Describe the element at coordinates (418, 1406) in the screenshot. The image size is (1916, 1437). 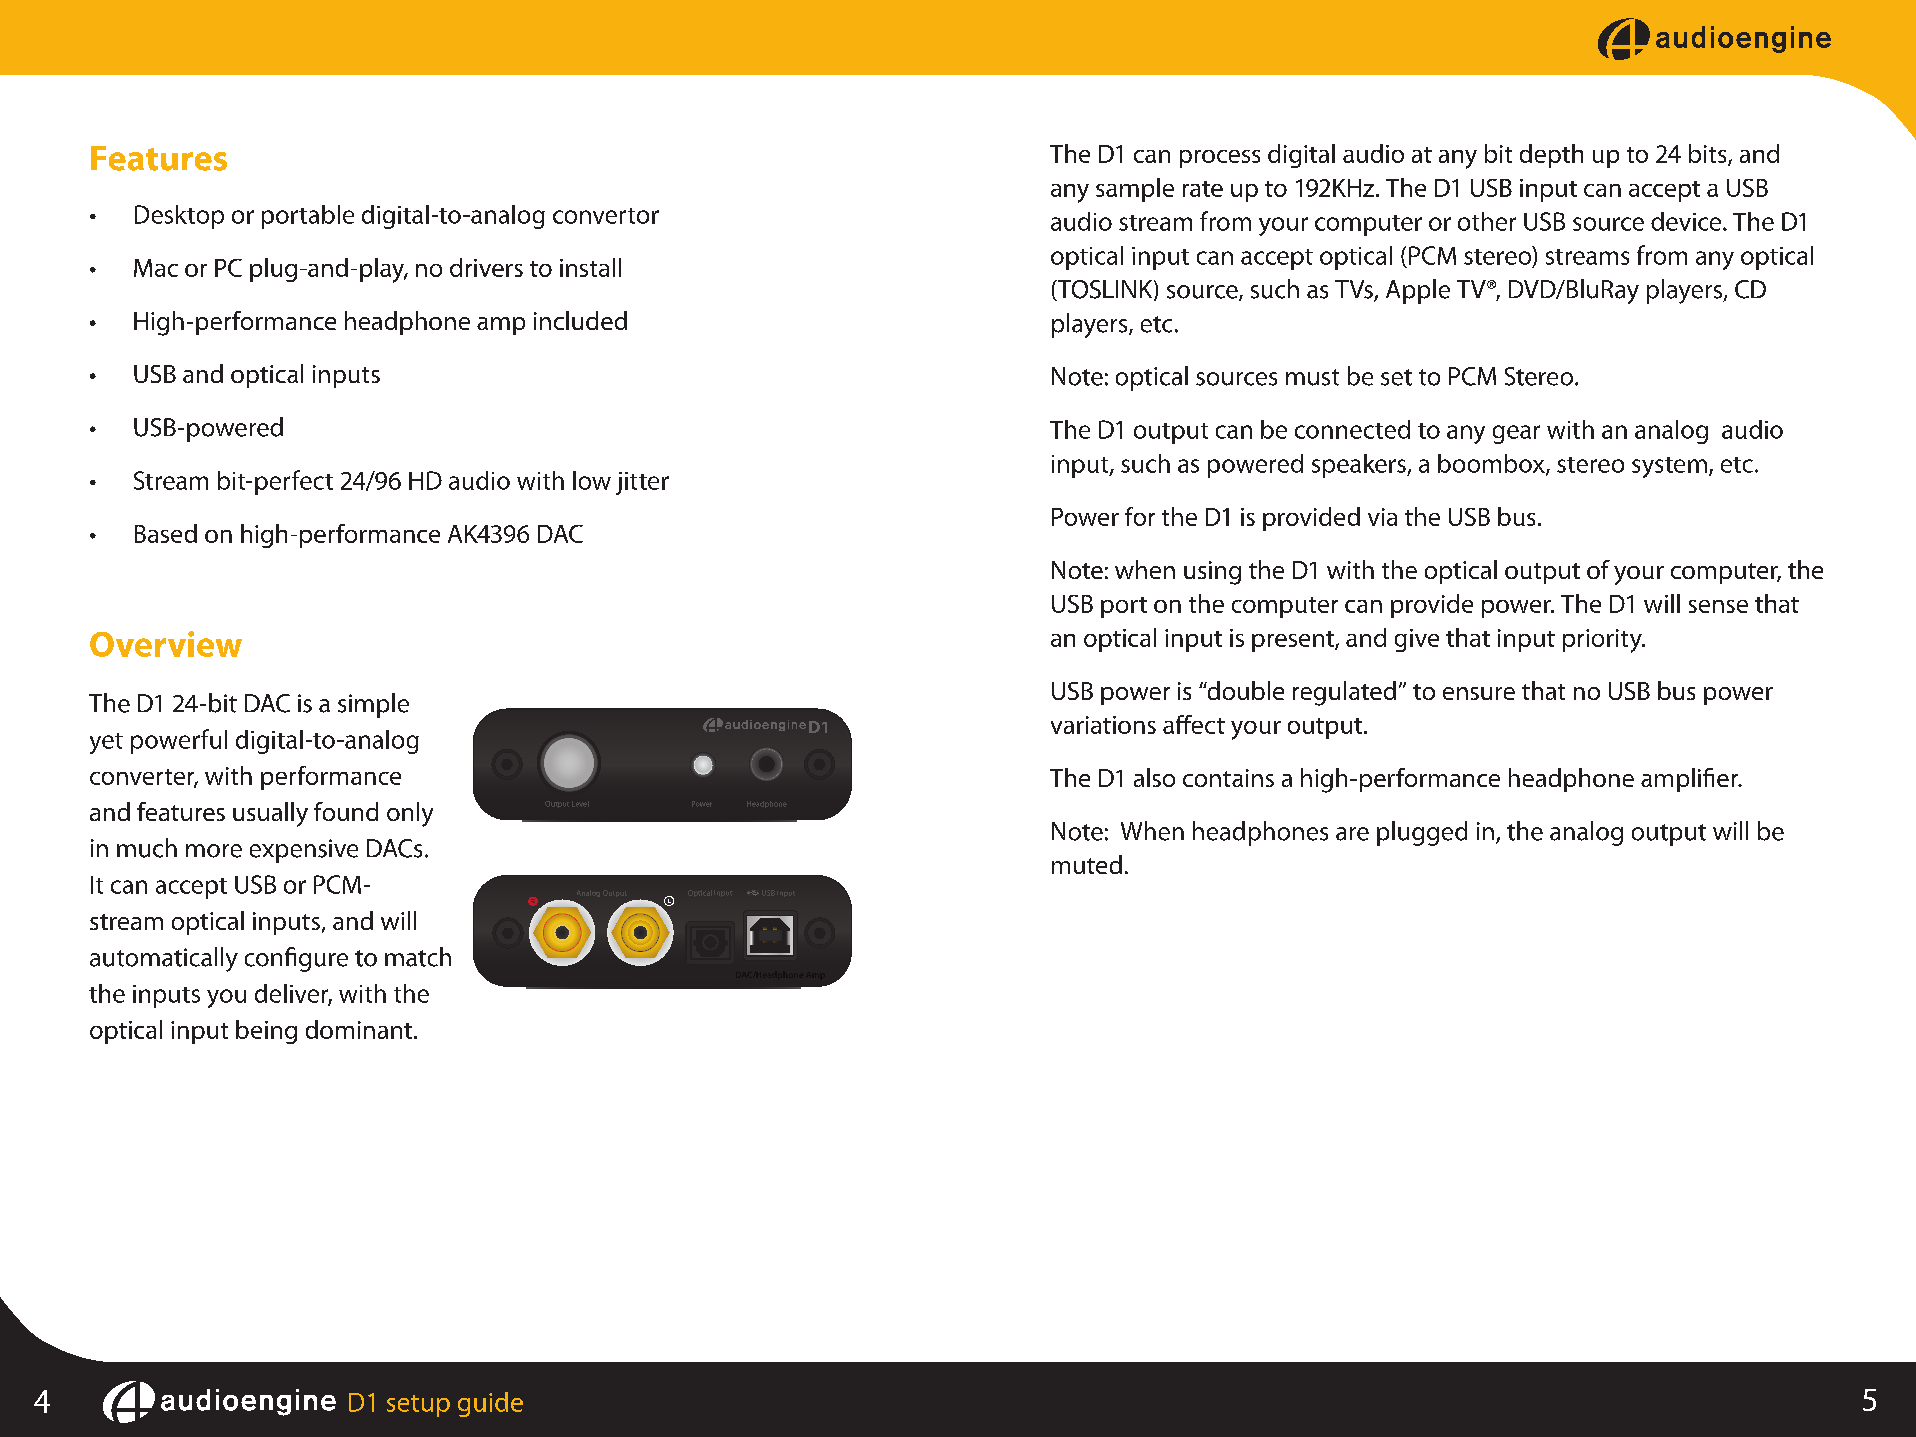
I see `setup` at that location.
